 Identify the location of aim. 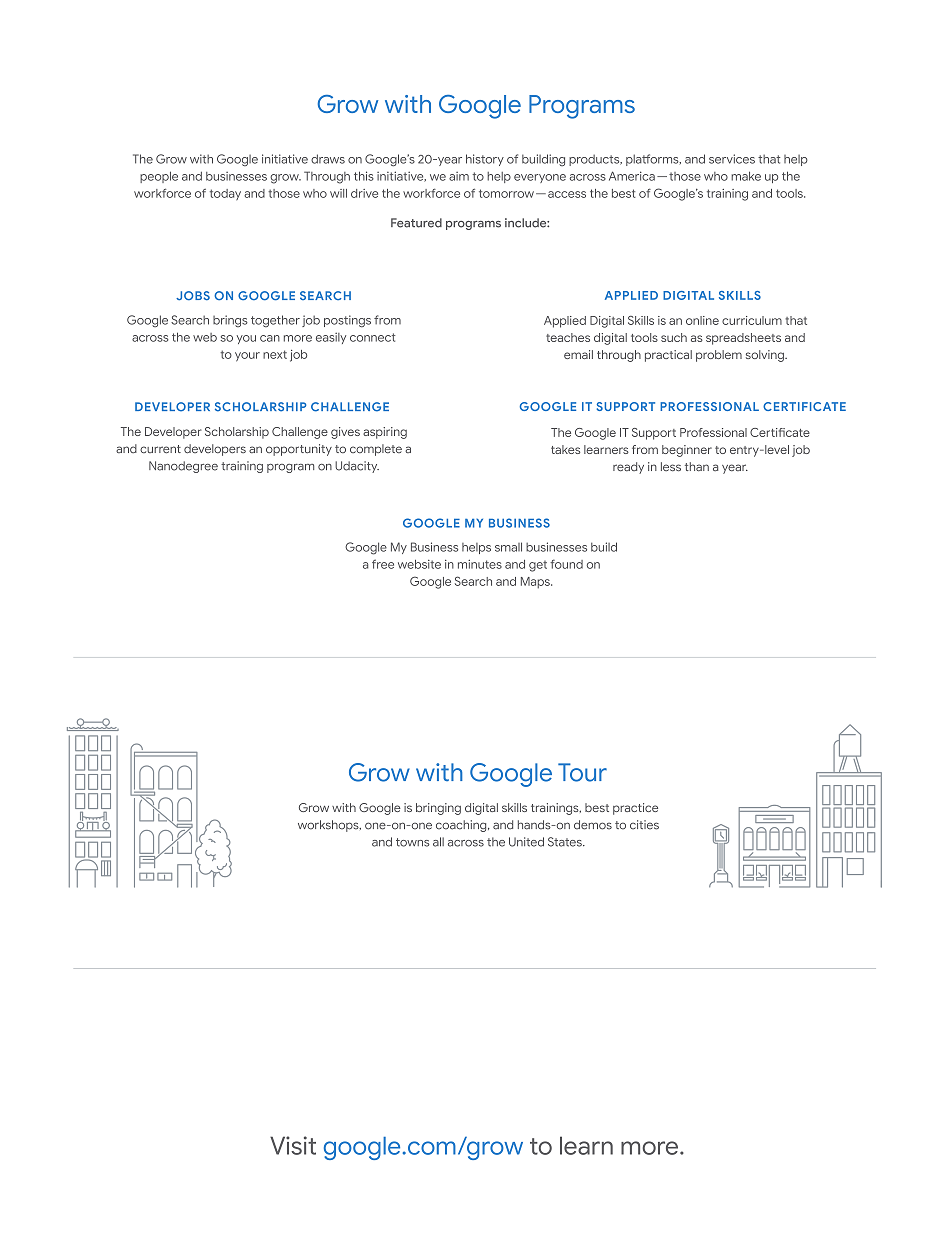
(459, 176).
